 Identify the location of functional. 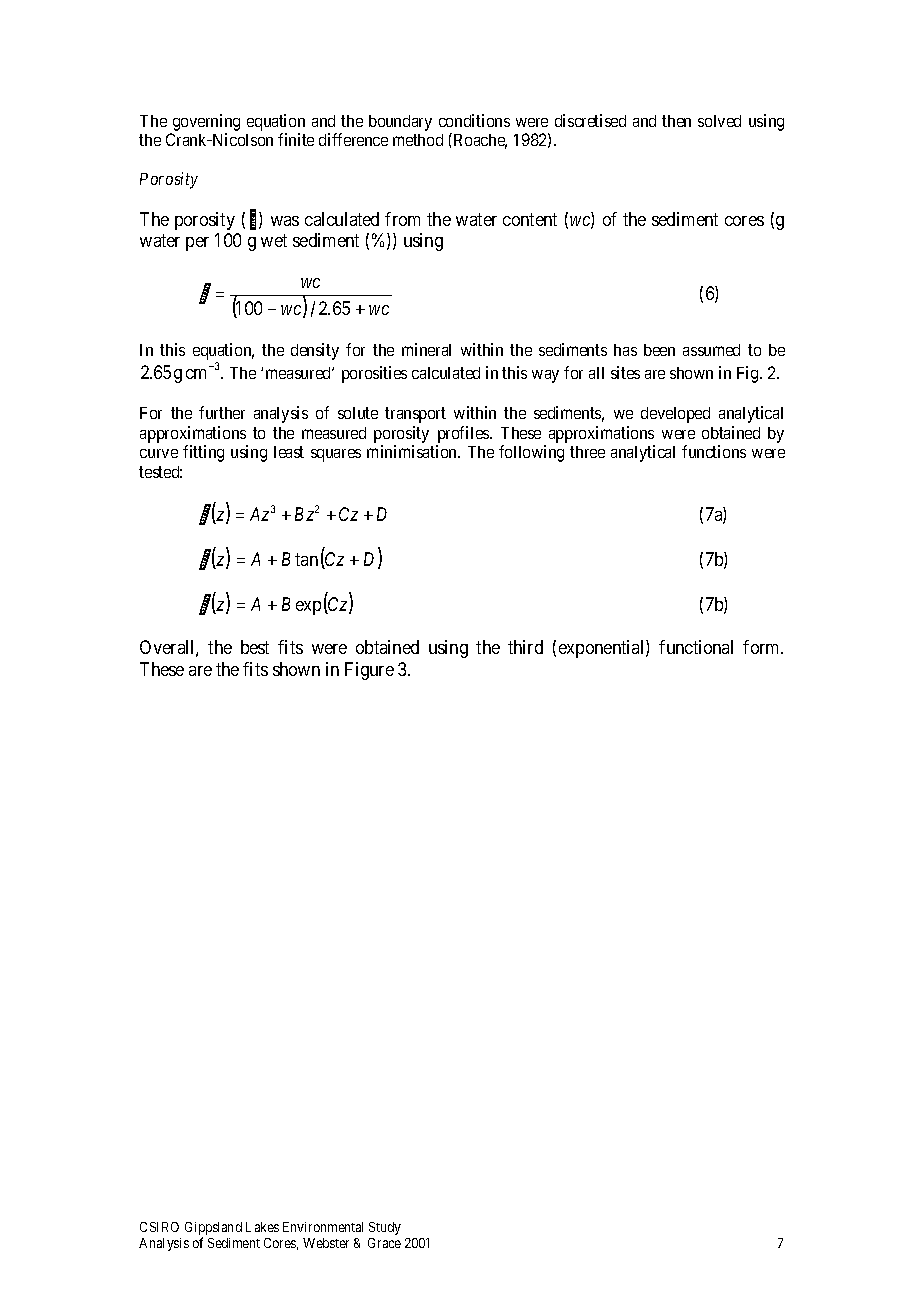
(696, 647).
